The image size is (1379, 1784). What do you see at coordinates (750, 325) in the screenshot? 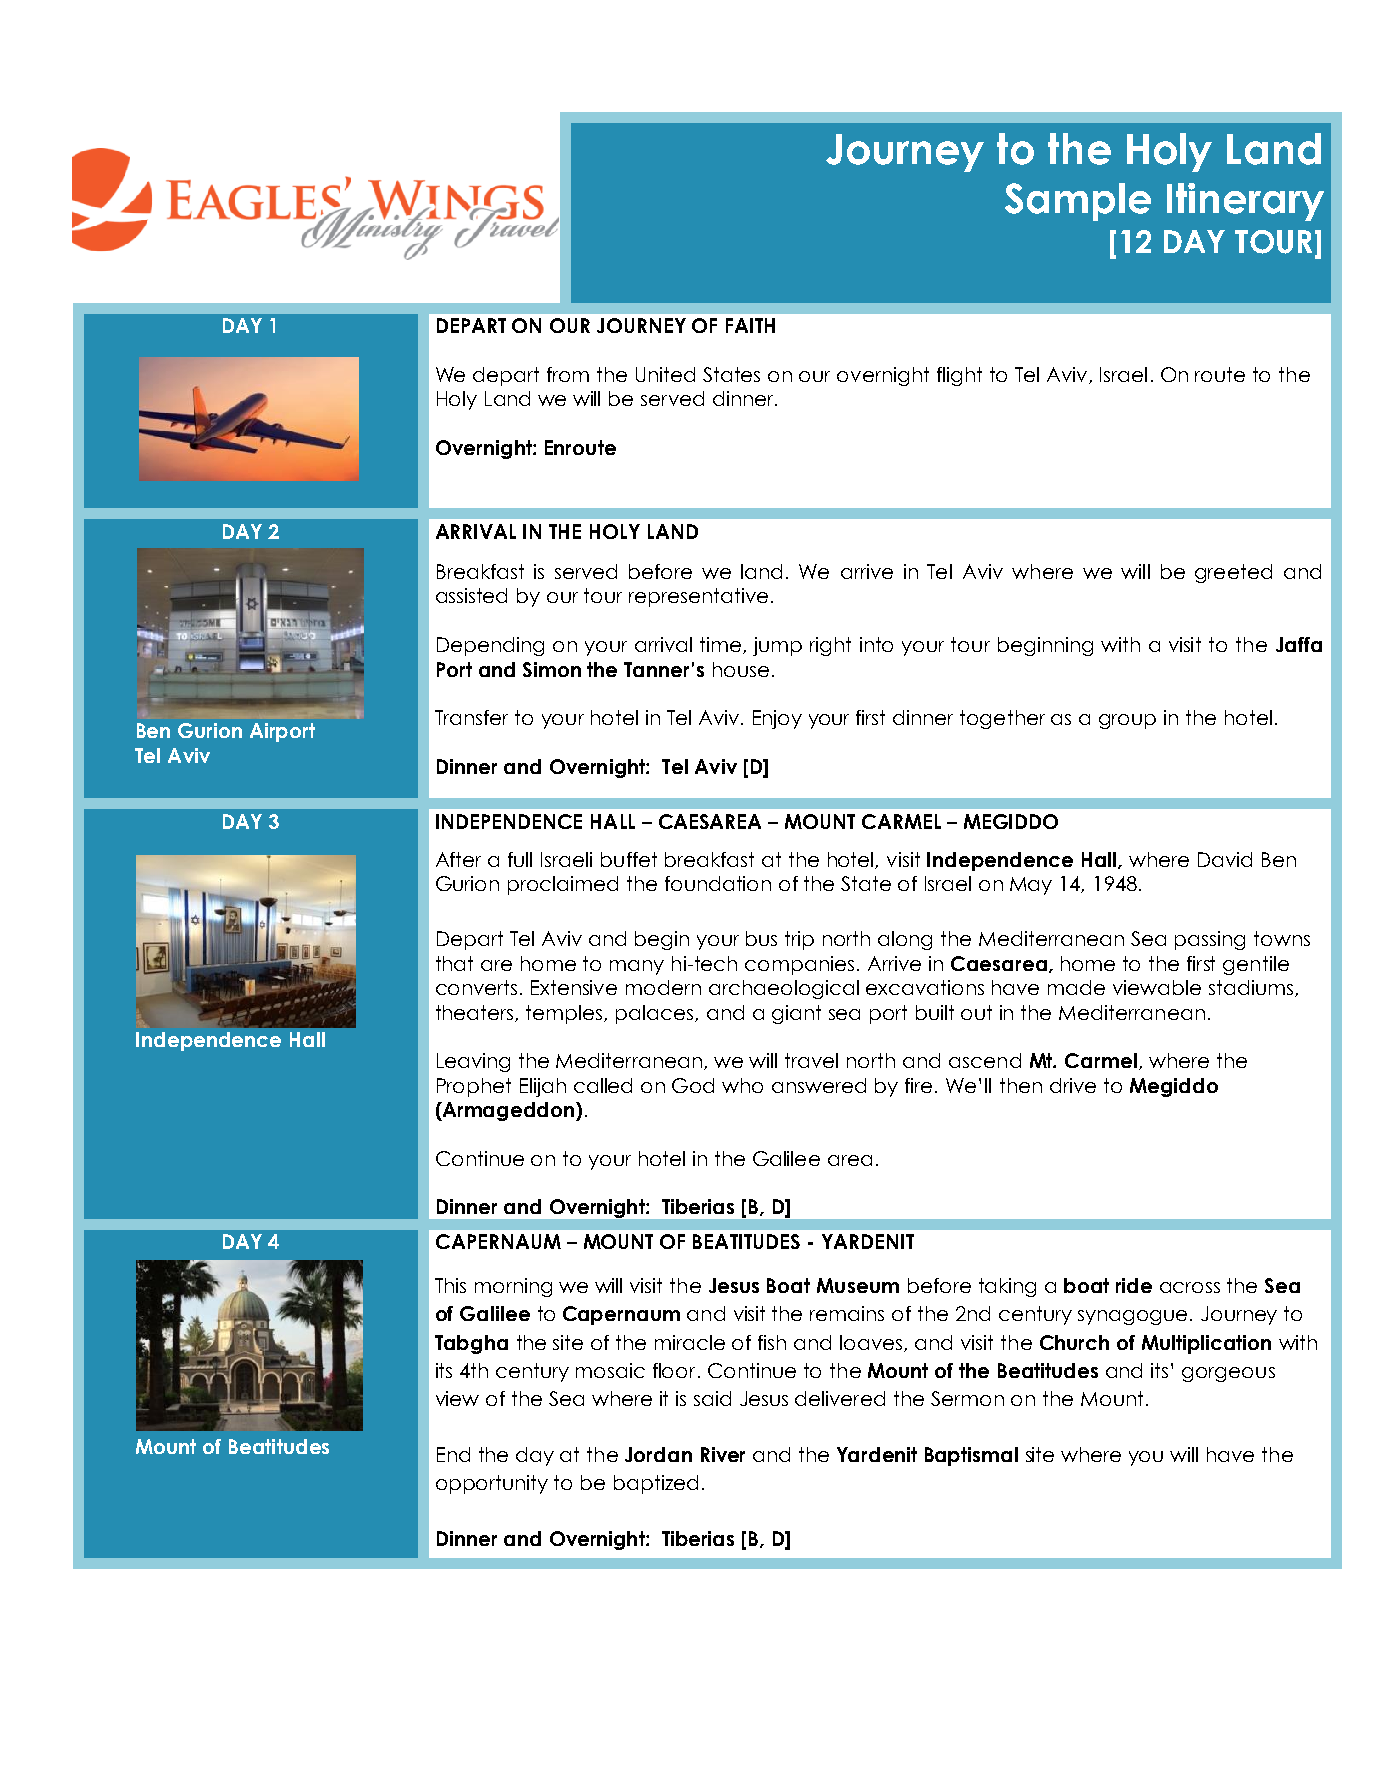
I see `FAITH` at bounding box center [750, 325].
